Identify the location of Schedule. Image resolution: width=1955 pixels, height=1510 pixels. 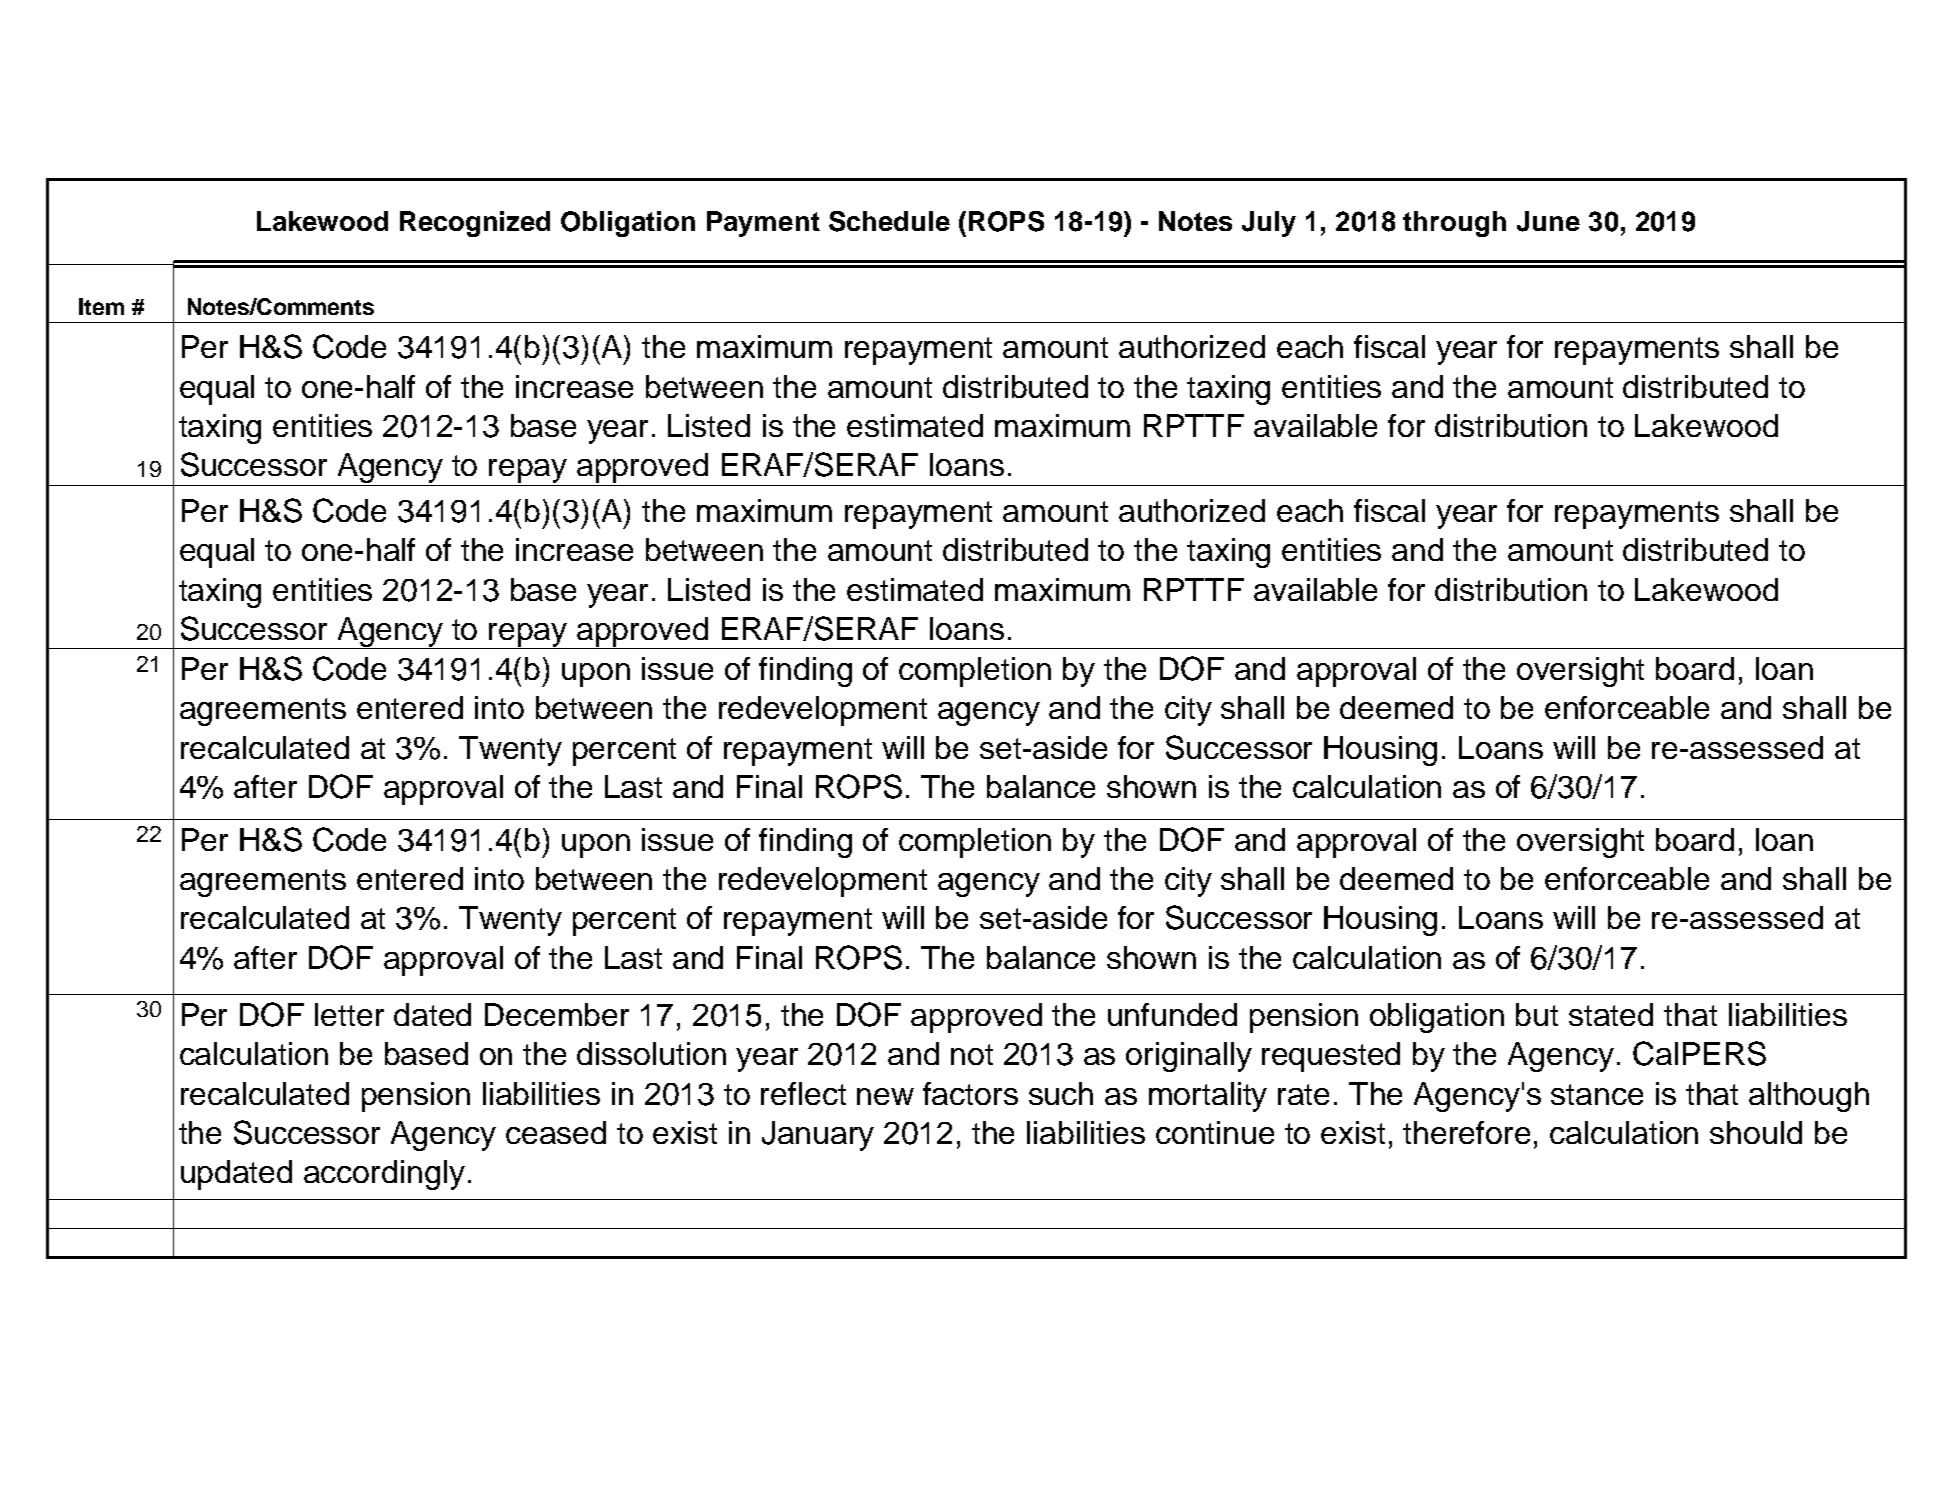
(889, 221).
